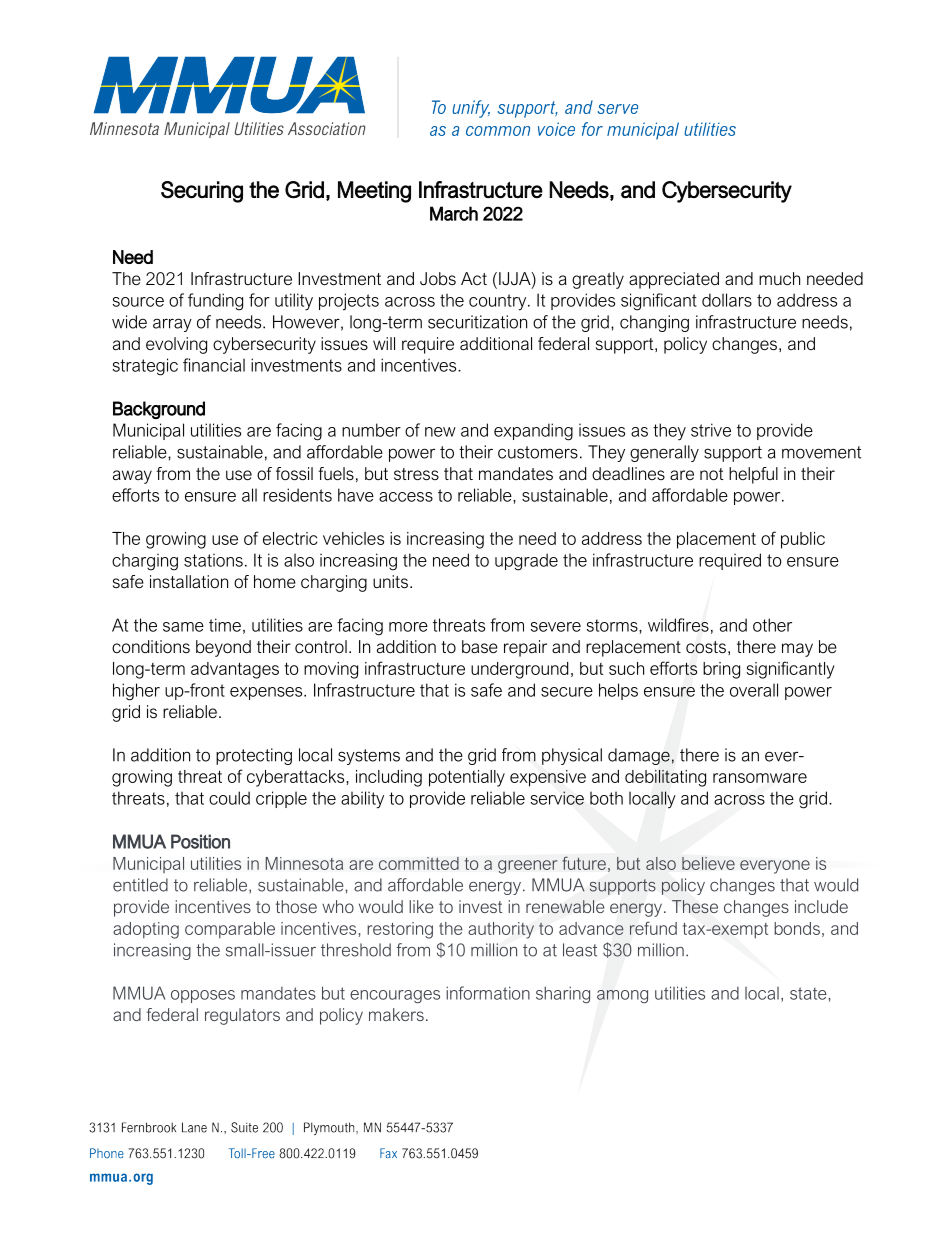 The image size is (952, 1233). I want to click on Securing, so click(202, 192).
